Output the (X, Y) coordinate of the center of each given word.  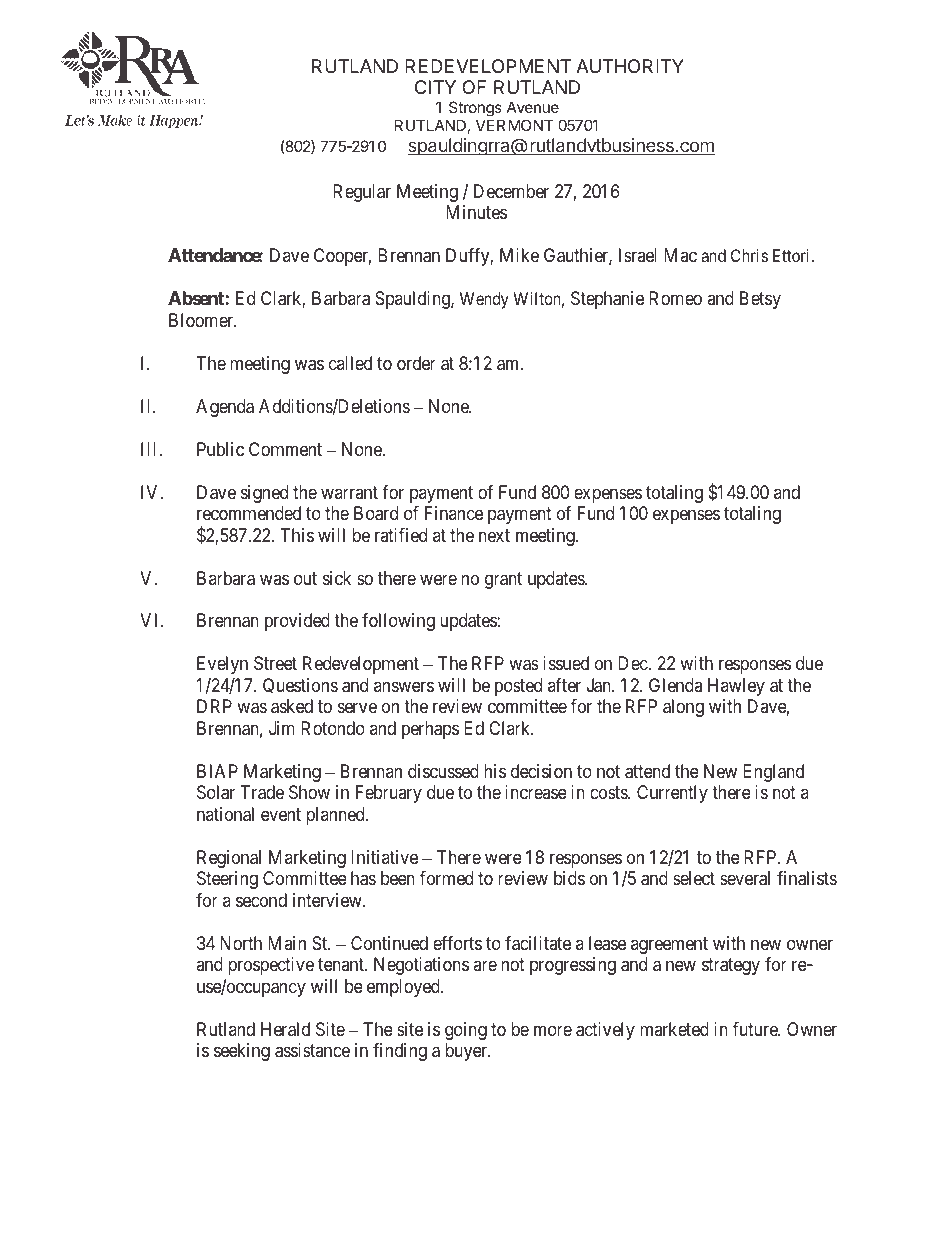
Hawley (736, 687)
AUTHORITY (630, 66)
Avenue (533, 107)
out (305, 578)
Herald (285, 1029)
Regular (362, 193)
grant (503, 580)
